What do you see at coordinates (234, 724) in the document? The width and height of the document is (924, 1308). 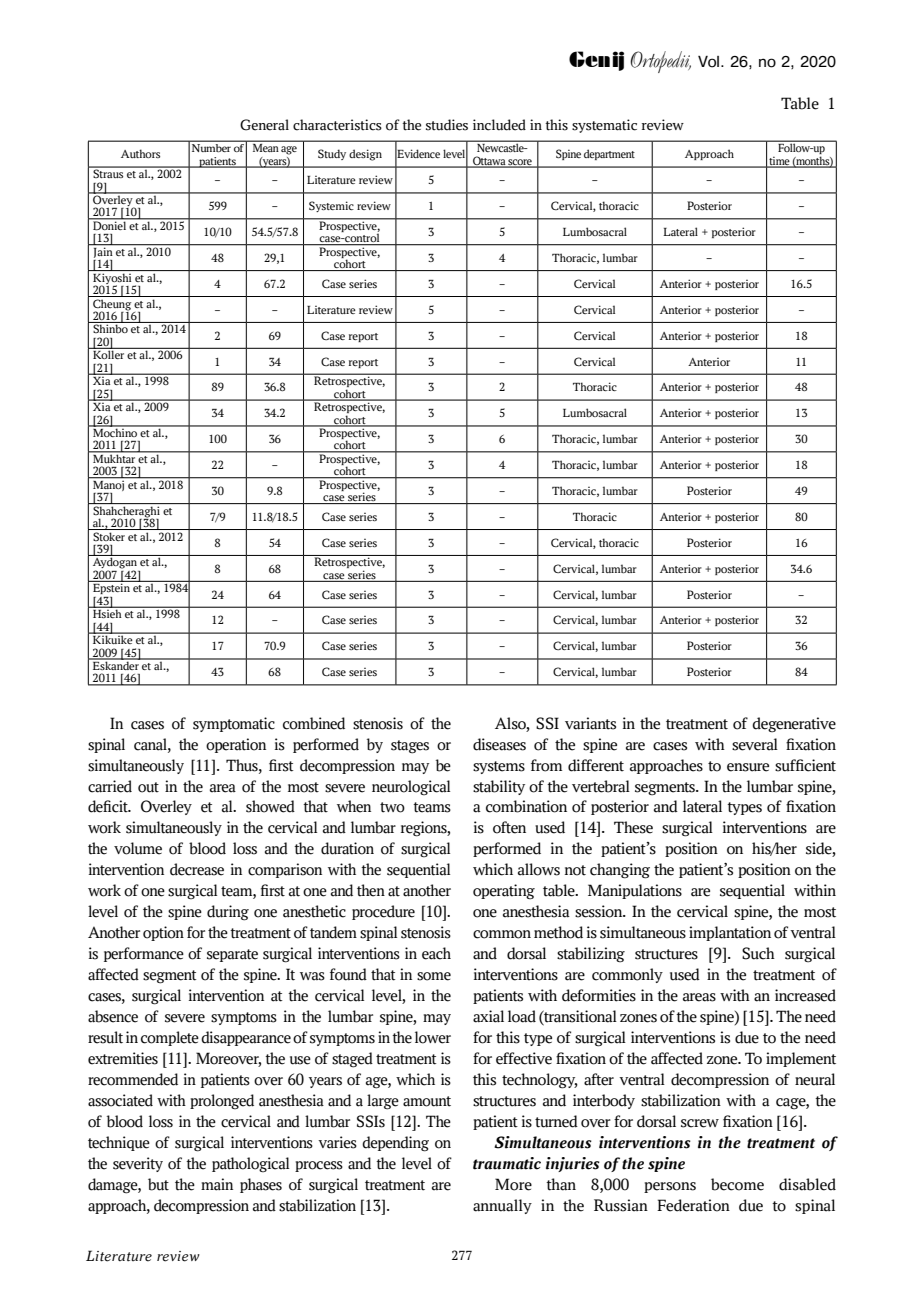 I see `symptomatic` at bounding box center [234, 724].
